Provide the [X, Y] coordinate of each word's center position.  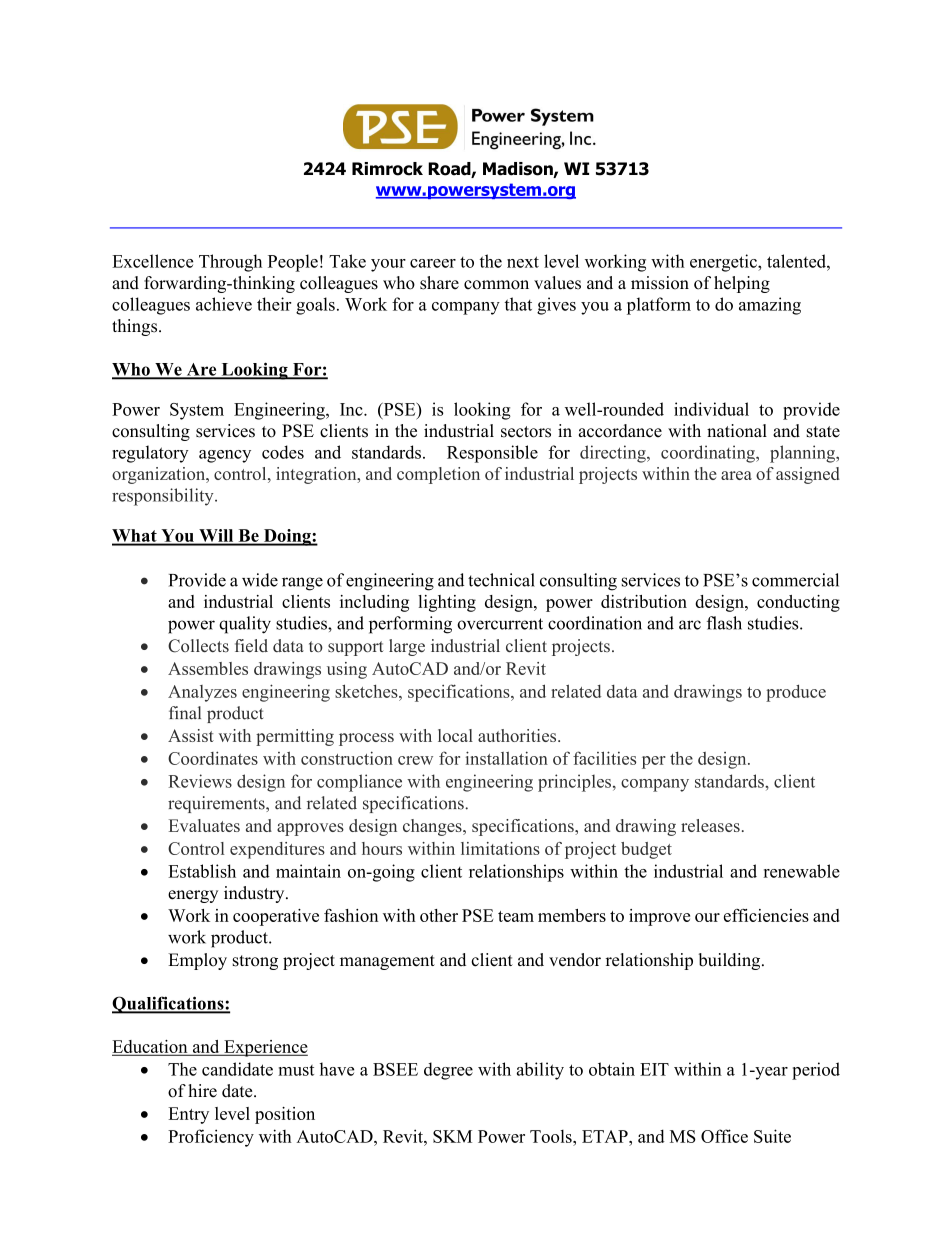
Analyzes [202, 693]
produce [796, 693]
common [496, 285]
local [455, 735]
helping [742, 284]
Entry [188, 1115]
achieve [224, 304]
